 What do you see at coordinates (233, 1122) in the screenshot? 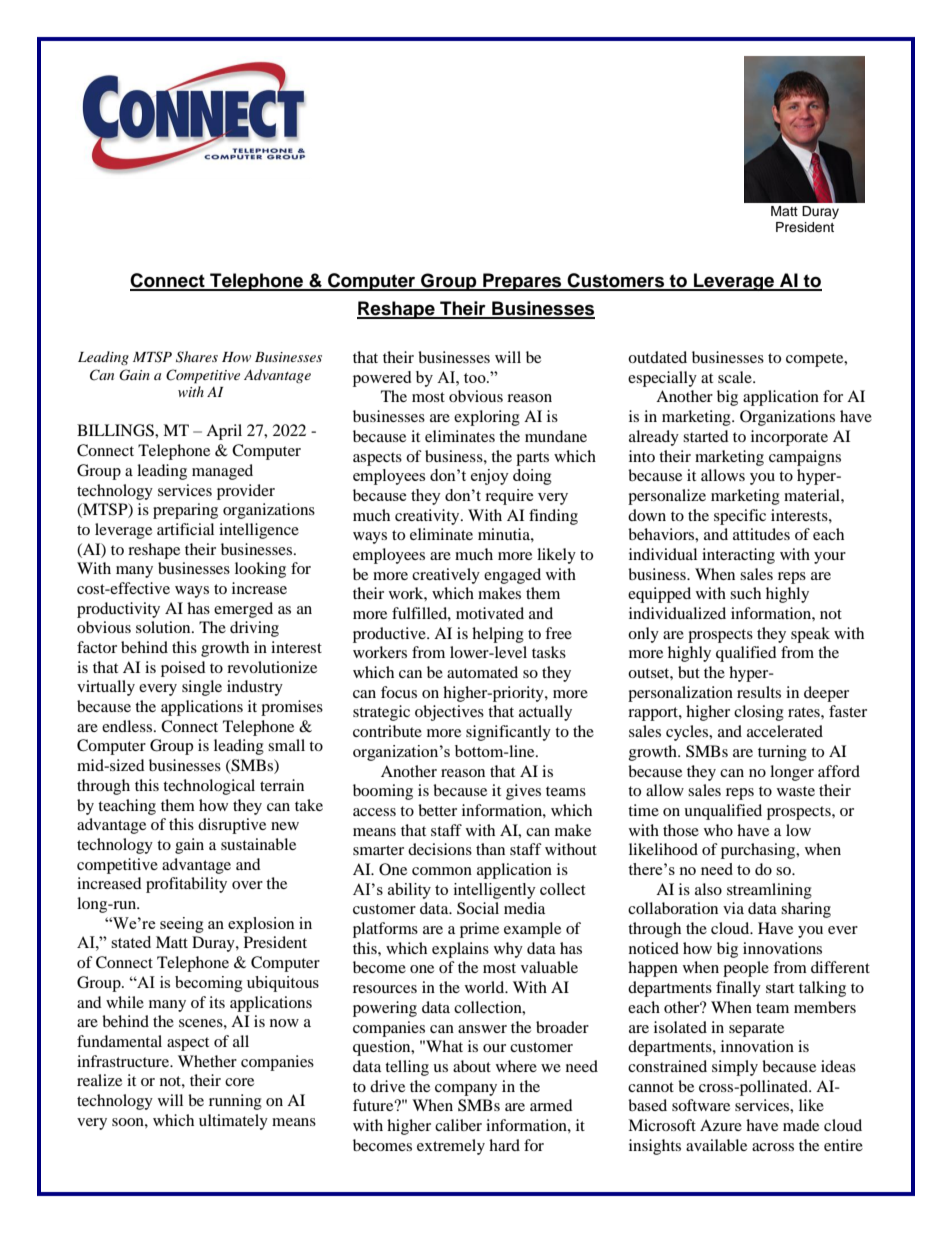
I see `ultimately` at bounding box center [233, 1122].
